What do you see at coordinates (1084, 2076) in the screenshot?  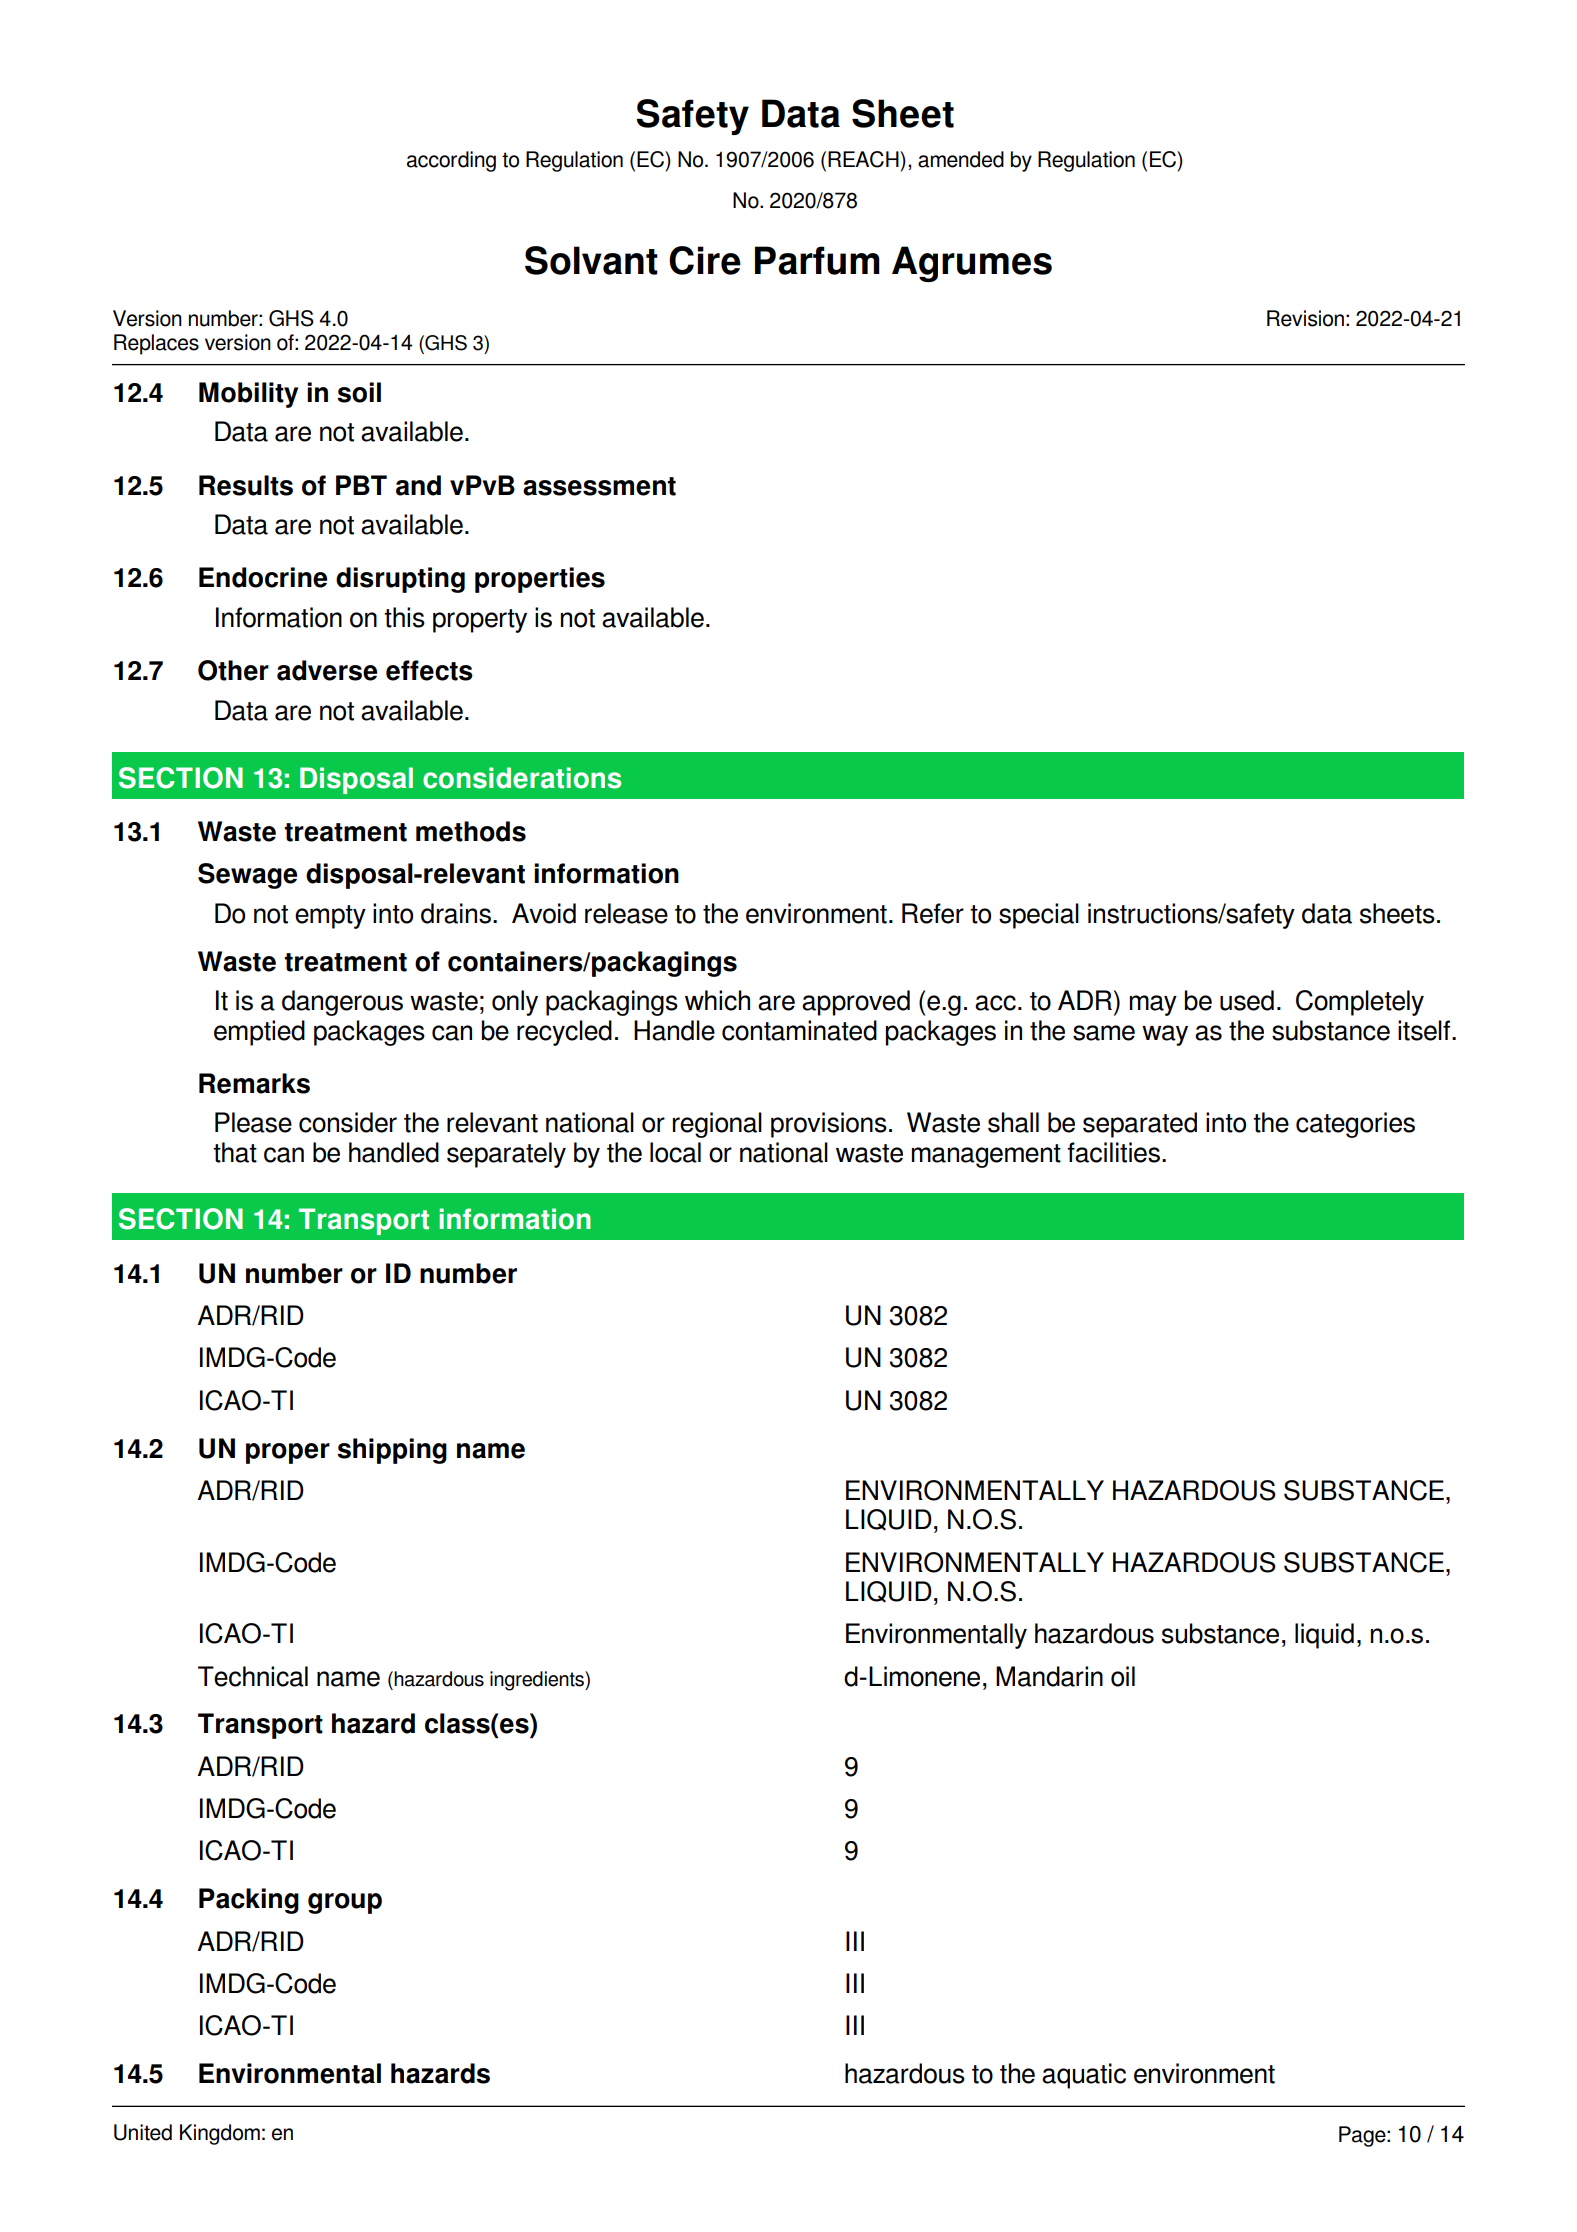 I see `aquatic` at bounding box center [1084, 2076].
